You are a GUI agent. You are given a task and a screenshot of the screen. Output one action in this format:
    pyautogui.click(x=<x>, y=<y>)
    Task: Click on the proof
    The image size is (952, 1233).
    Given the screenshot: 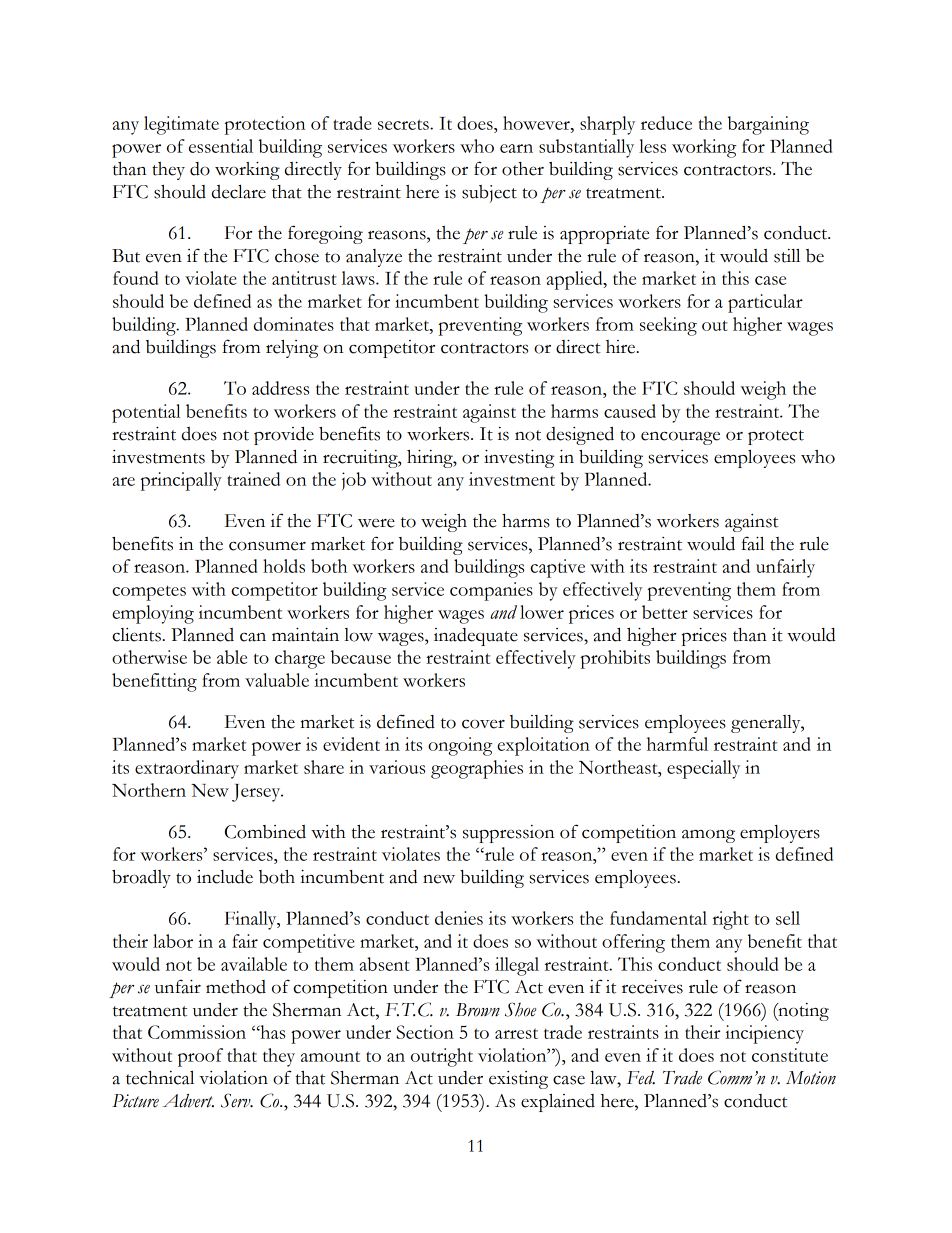 What is the action you would take?
    pyautogui.click(x=200, y=1057)
